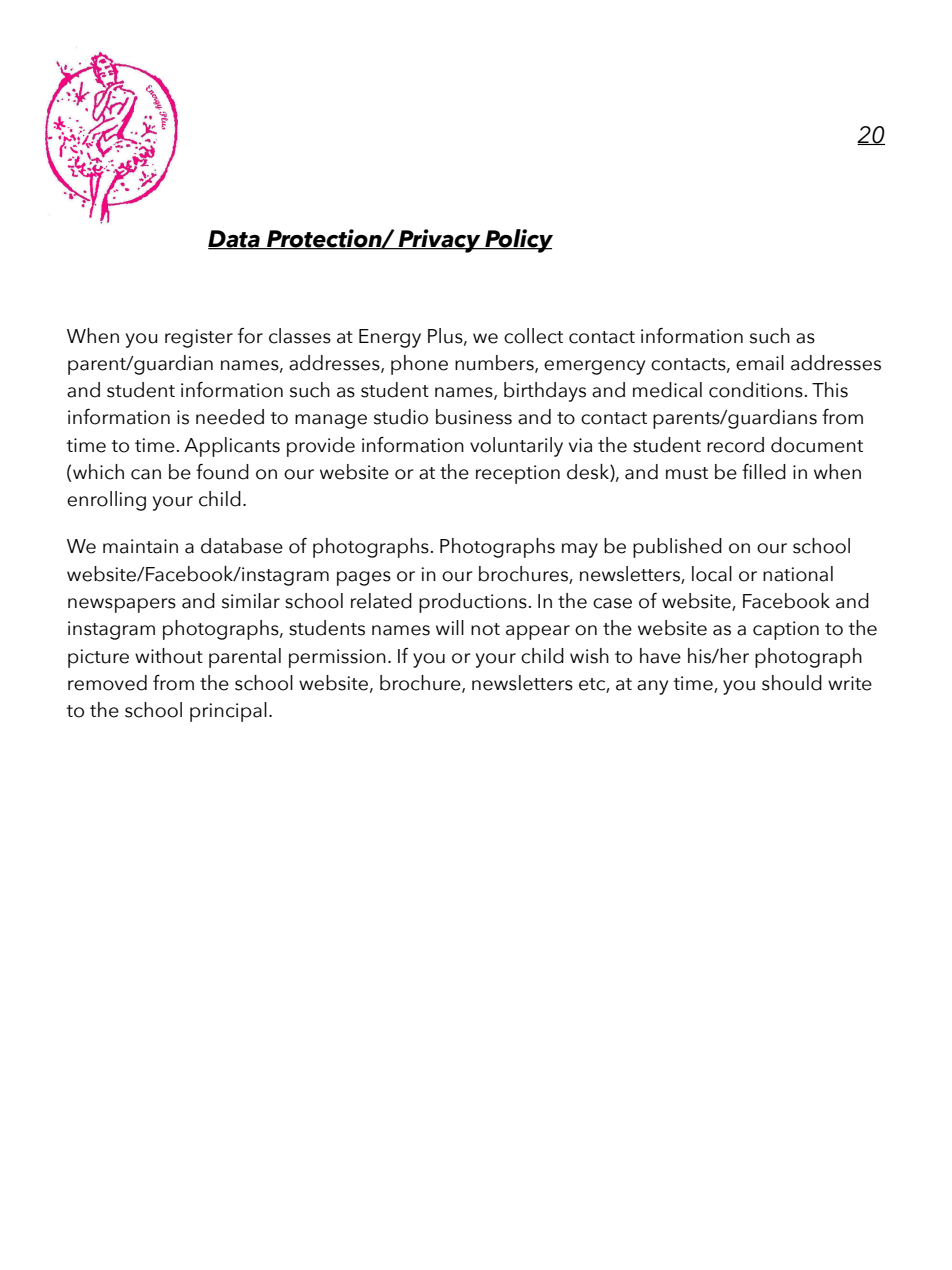  What do you see at coordinates (440, 241) in the screenshot?
I see `Privacy` at bounding box center [440, 241].
